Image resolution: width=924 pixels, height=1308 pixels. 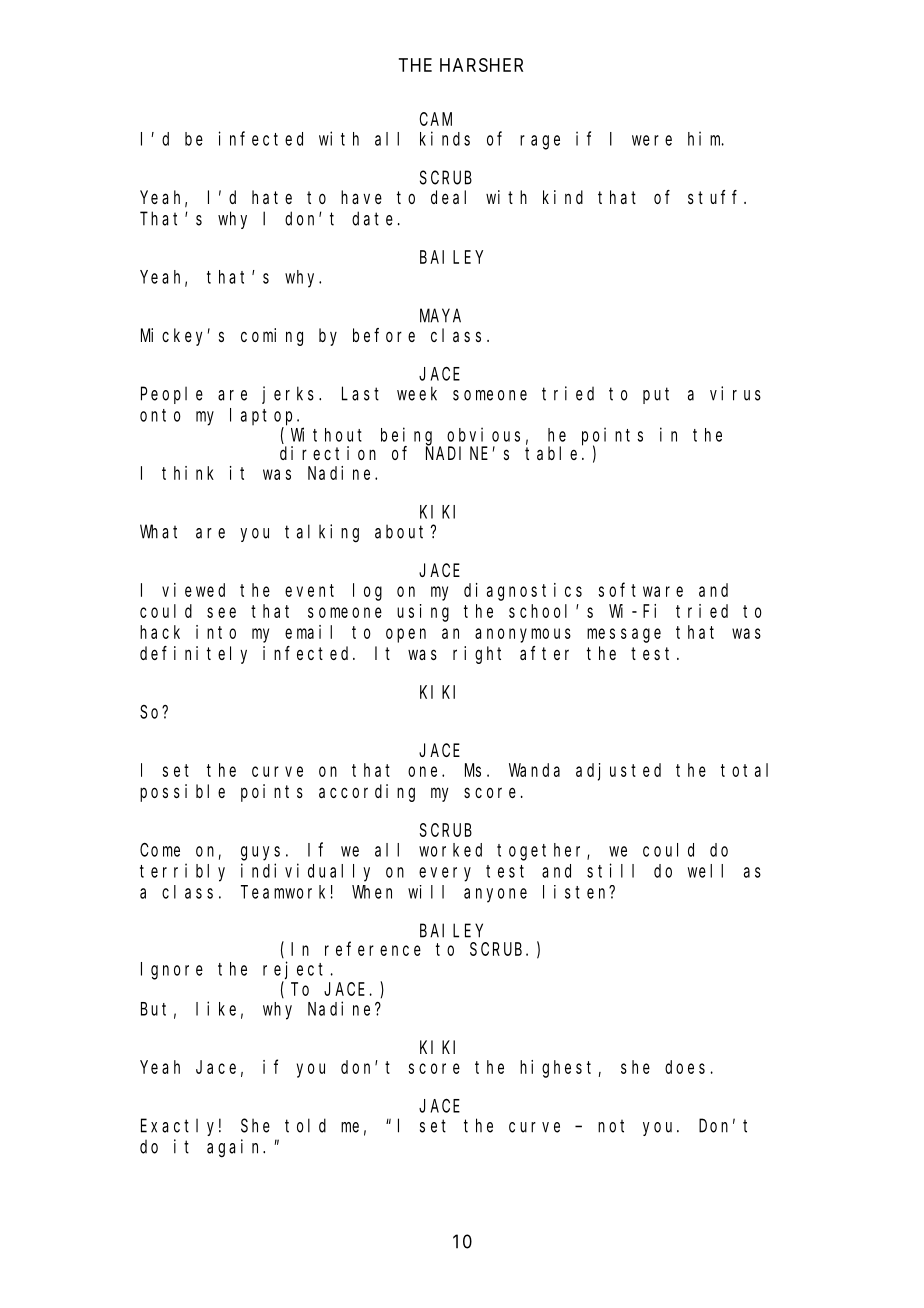 I want to click on hate, so click(x=272, y=197).
